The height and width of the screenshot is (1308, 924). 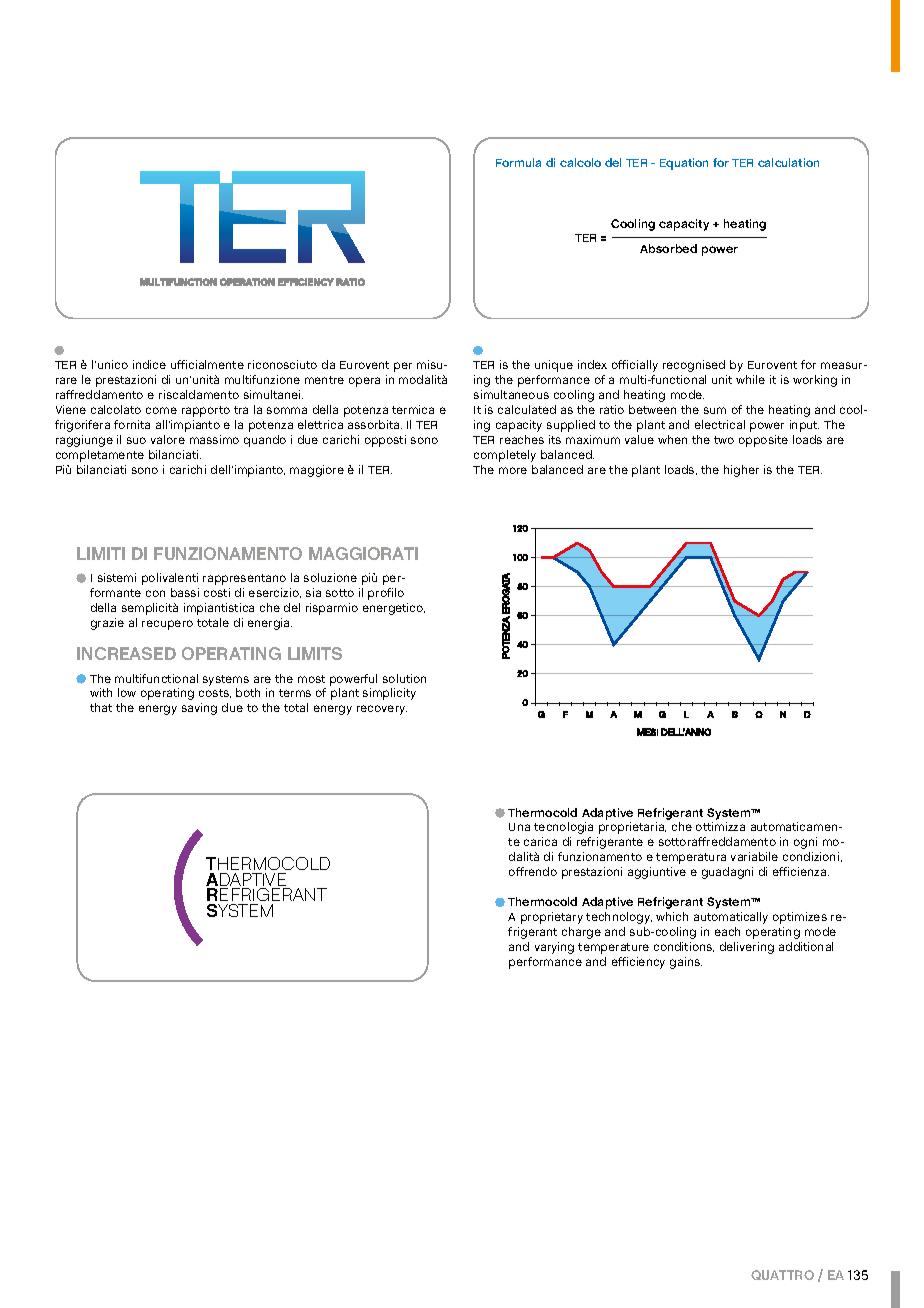 I want to click on come, so click(x=161, y=410).
